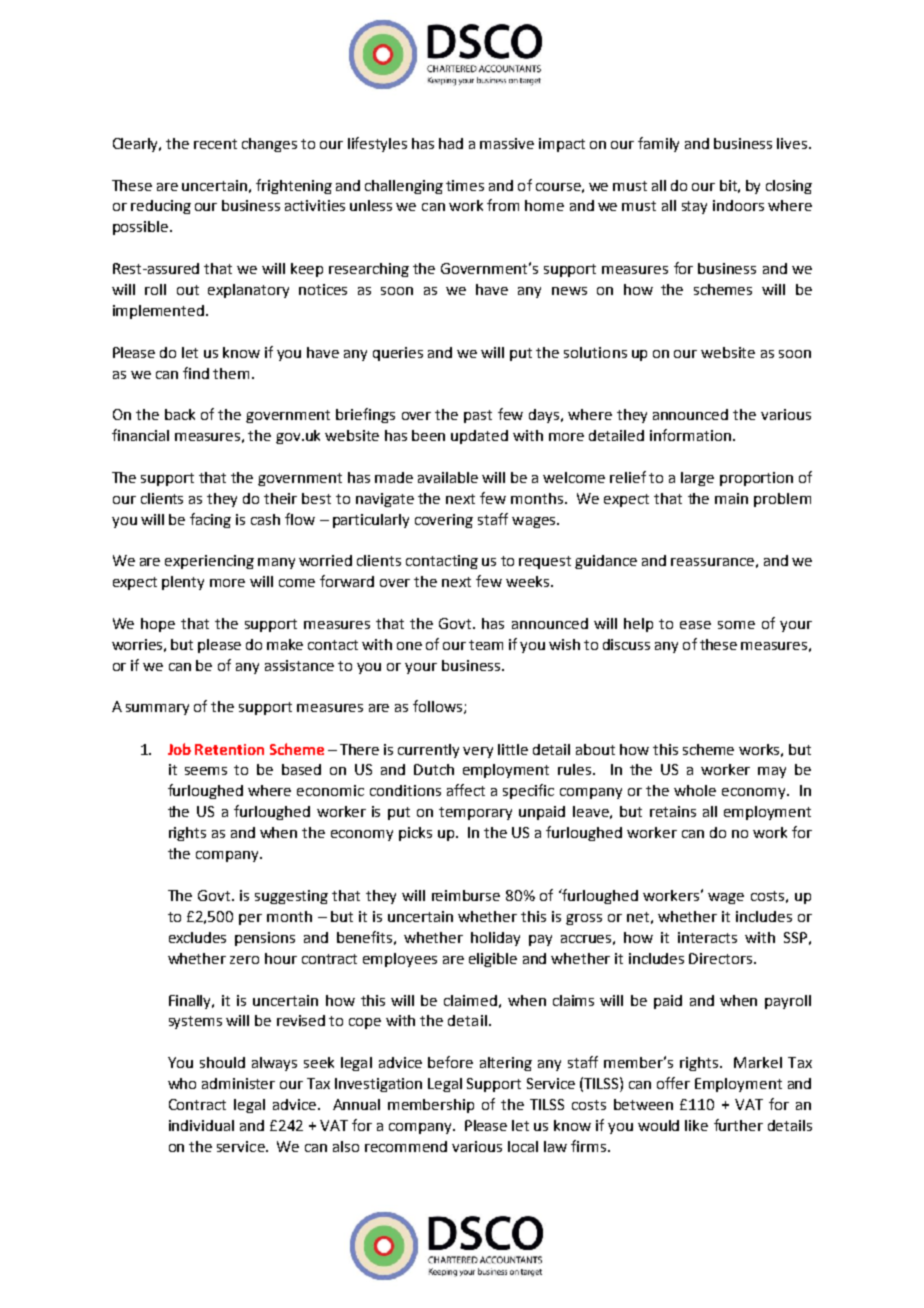 Image resolution: width=924 pixels, height=1308 pixels. What do you see at coordinates (465, 185) in the image?
I see `times` at bounding box center [465, 185].
